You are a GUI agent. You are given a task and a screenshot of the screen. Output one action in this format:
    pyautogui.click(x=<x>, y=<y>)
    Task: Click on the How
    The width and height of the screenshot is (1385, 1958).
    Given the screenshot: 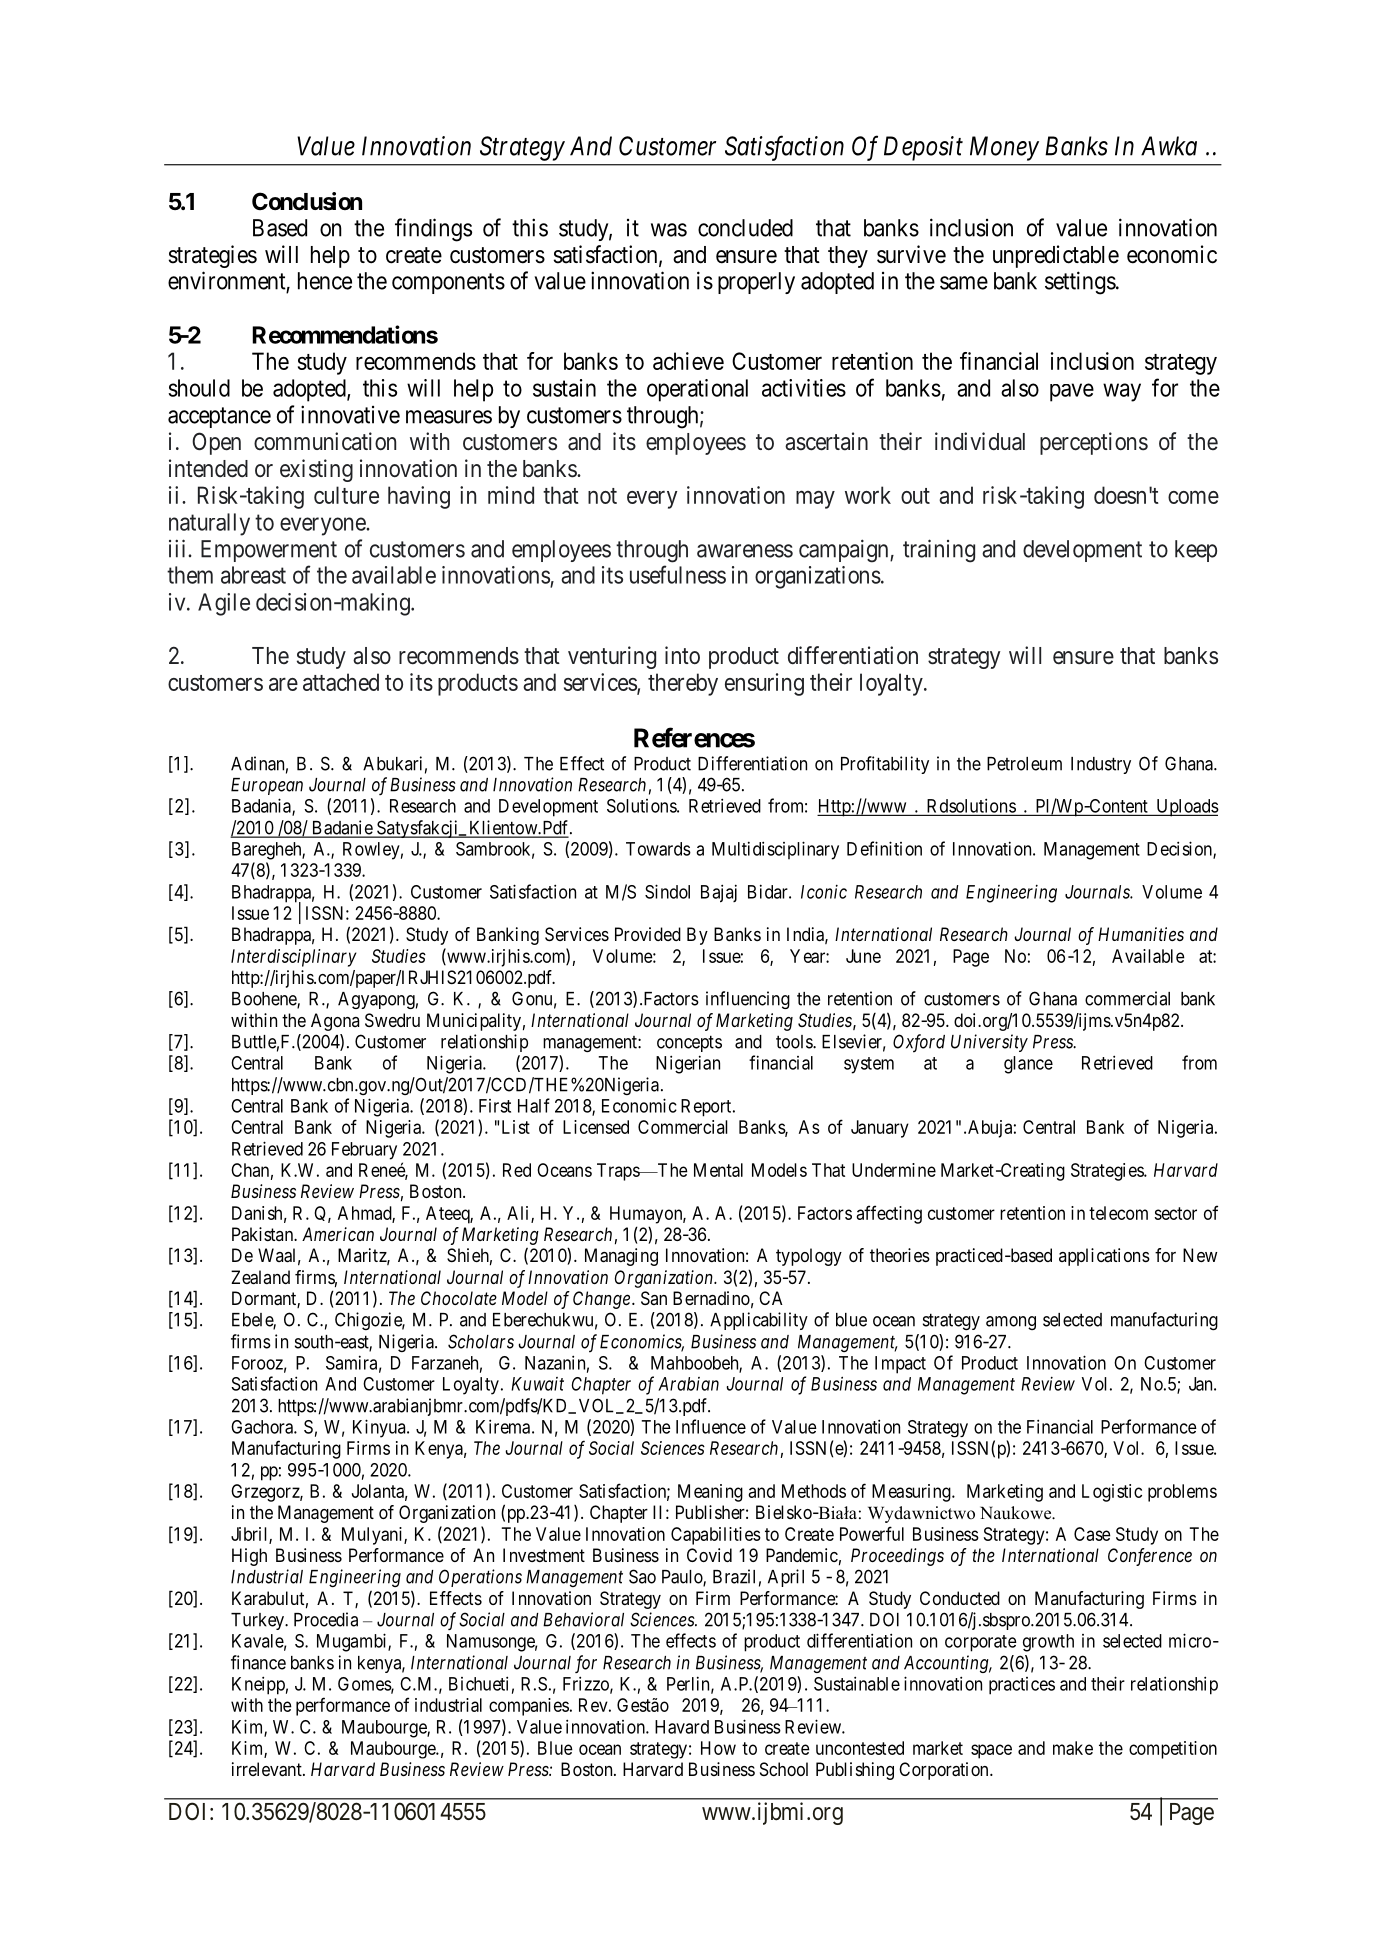 What is the action you would take?
    pyautogui.click(x=718, y=1748)
